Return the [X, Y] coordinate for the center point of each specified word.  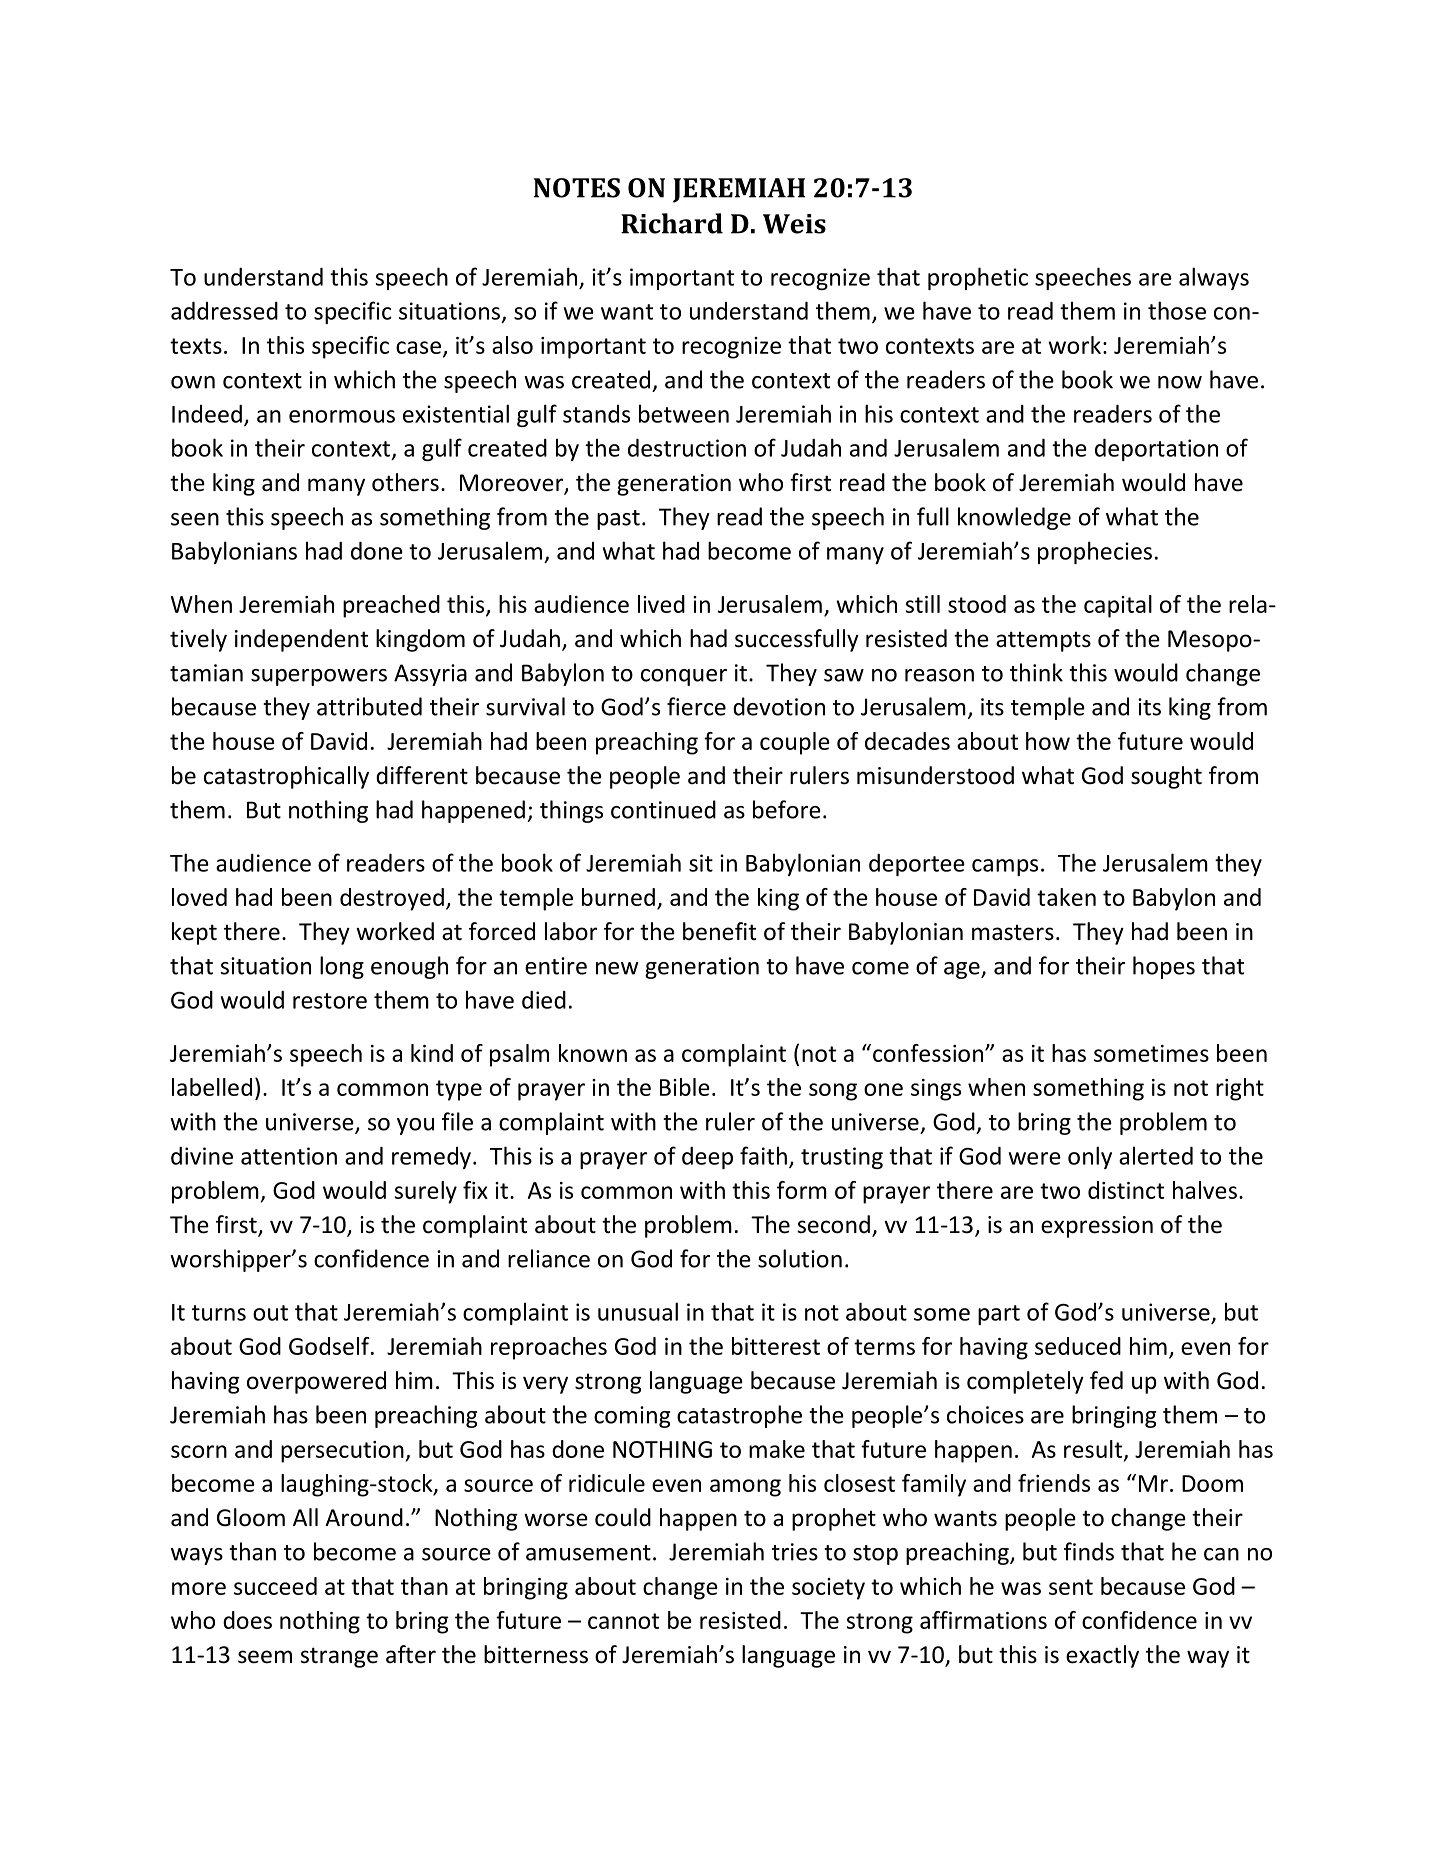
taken [1066, 897]
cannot [623, 1621]
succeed [275, 1586]
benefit [719, 931]
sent [1071, 1587]
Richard [672, 223]
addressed [224, 311]
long [342, 967]
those [1177, 310]
